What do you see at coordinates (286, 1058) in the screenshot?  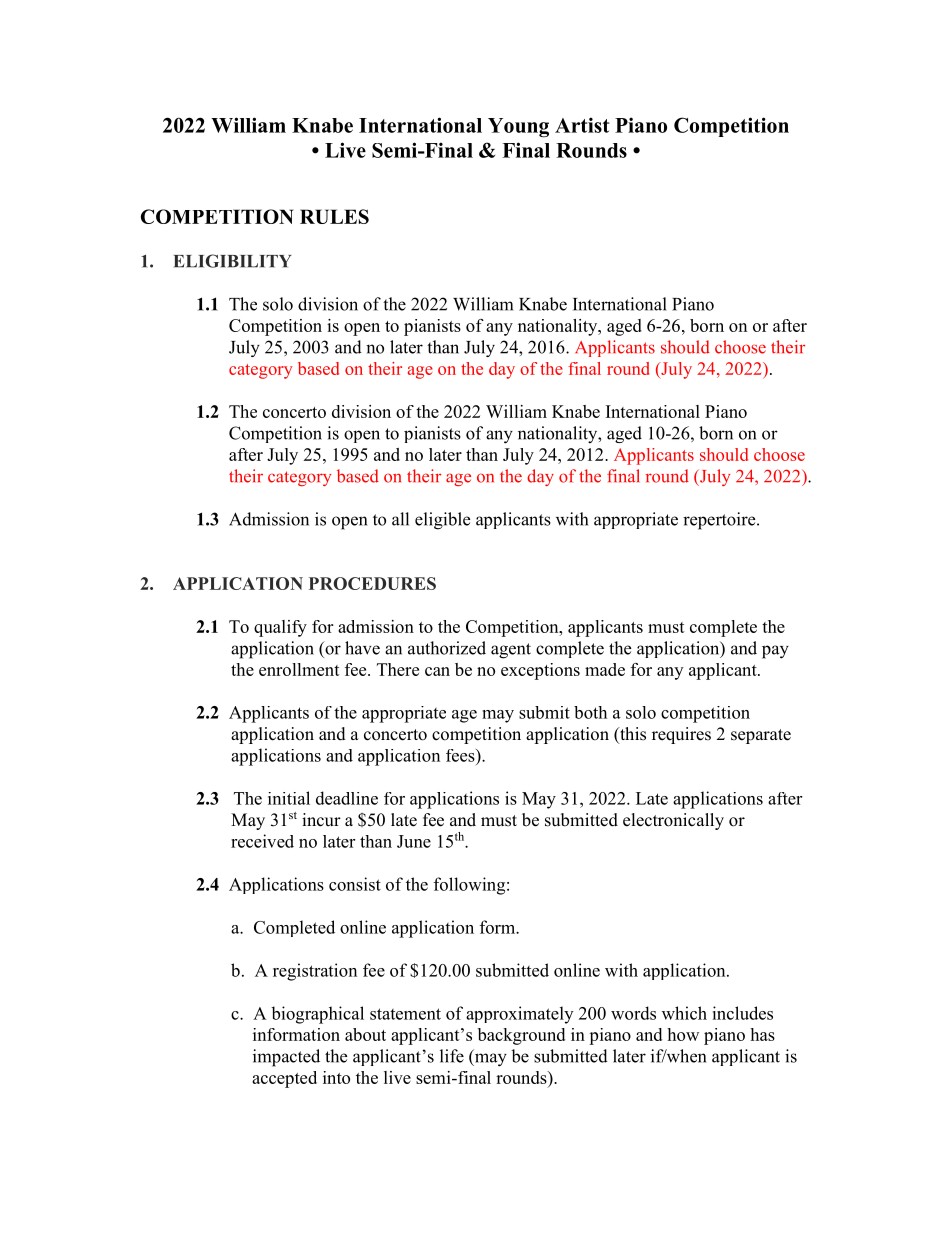 I see `impacted` at bounding box center [286, 1058].
